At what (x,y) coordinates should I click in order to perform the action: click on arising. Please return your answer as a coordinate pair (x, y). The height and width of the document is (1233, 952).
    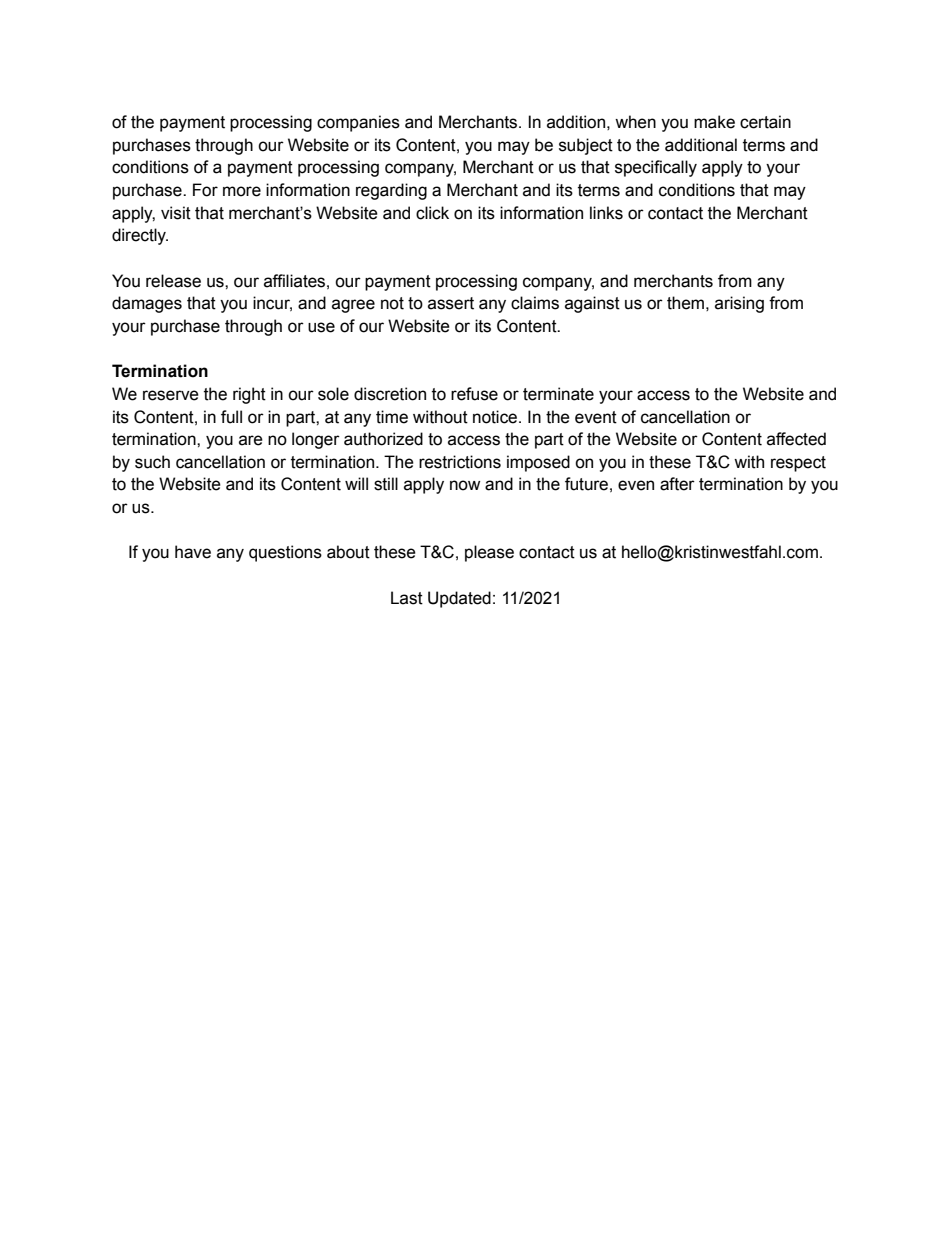
    Looking at the image, I should click on (739, 304).
